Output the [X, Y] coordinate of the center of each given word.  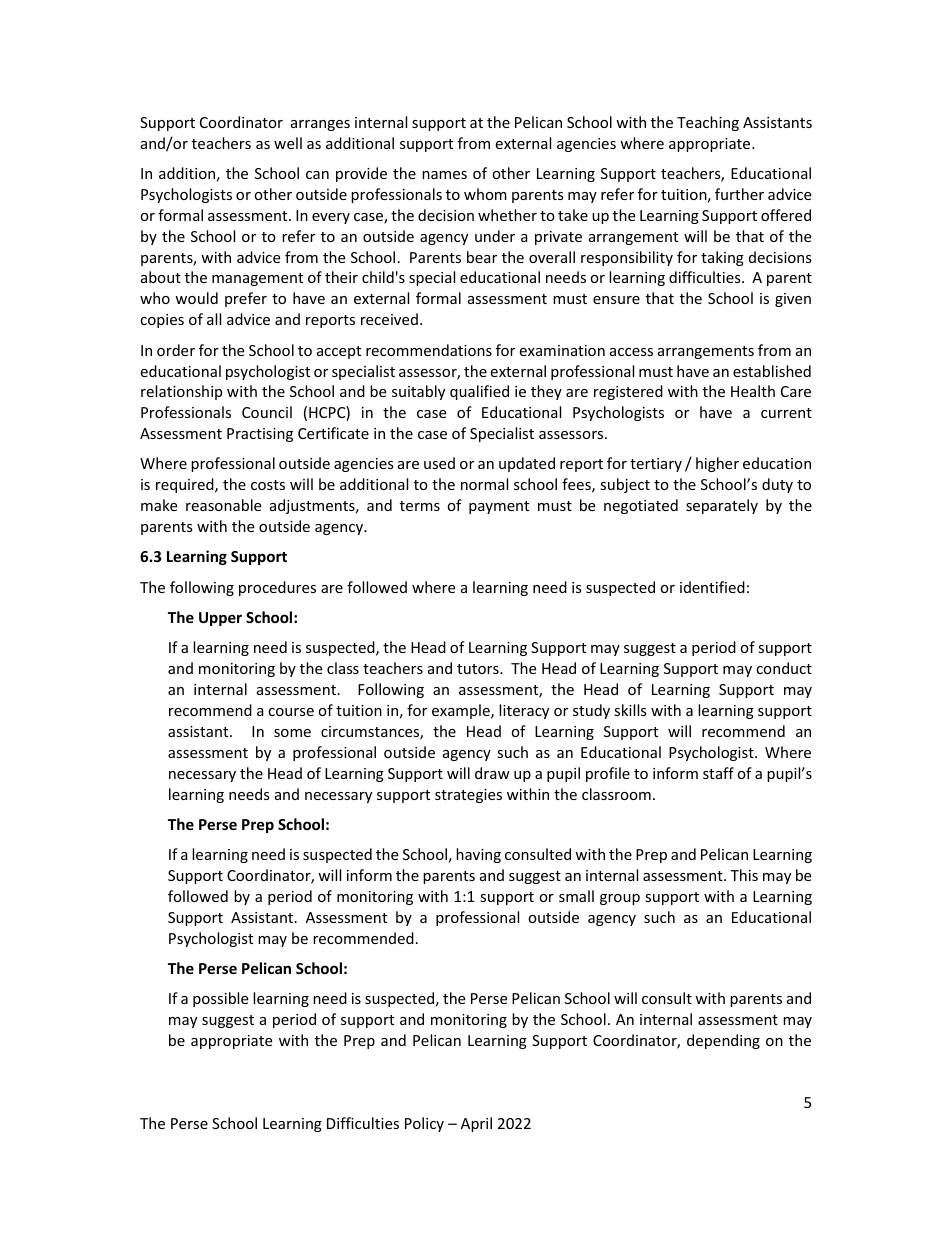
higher [717, 464]
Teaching [708, 123]
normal [484, 484]
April [476, 1124]
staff [718, 773]
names [444, 175]
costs [268, 485]
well [288, 143]
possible [220, 999]
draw [492, 773]
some [292, 733]
